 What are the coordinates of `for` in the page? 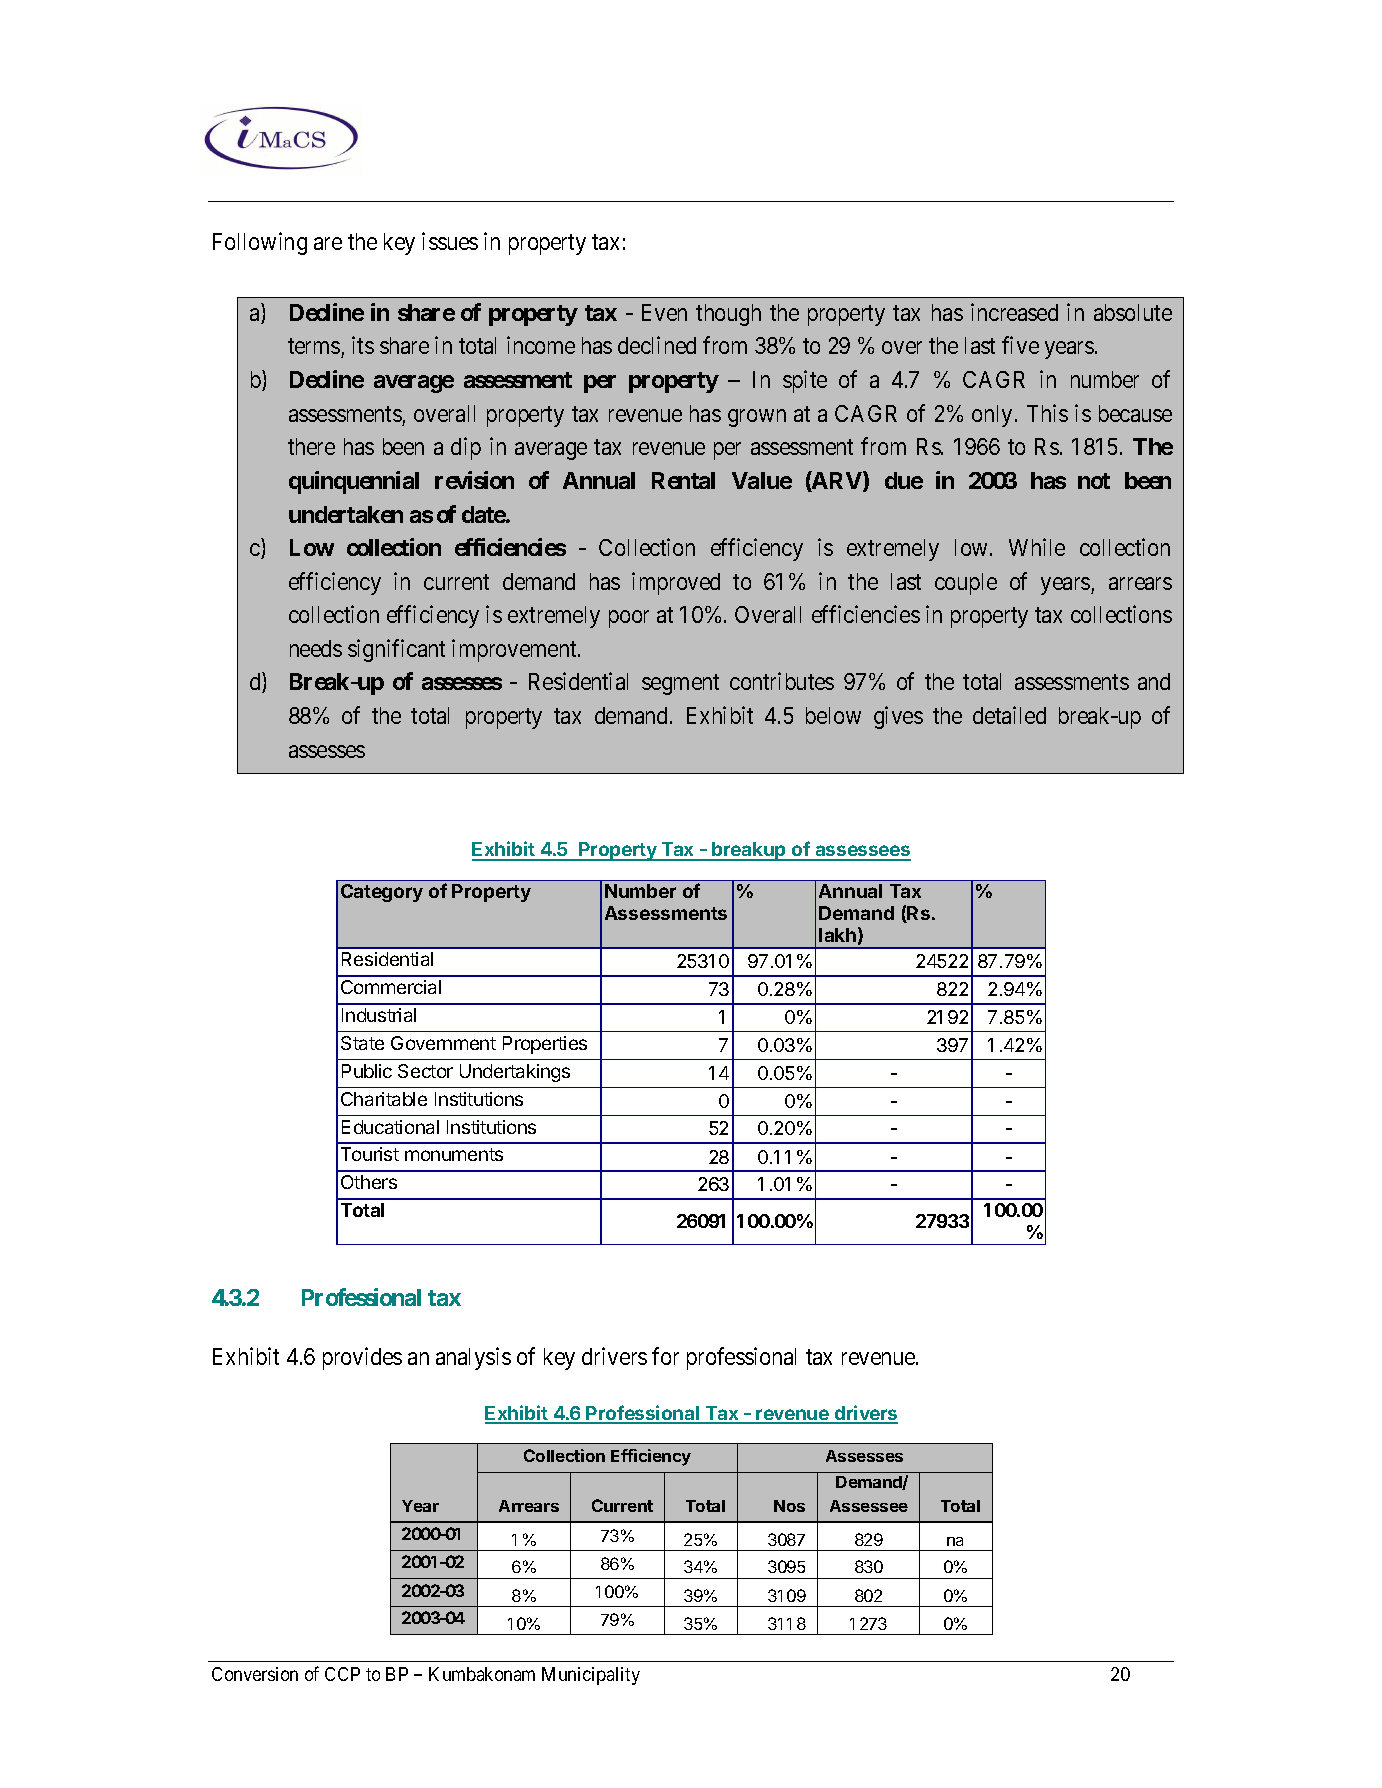 It's located at (665, 1356).
